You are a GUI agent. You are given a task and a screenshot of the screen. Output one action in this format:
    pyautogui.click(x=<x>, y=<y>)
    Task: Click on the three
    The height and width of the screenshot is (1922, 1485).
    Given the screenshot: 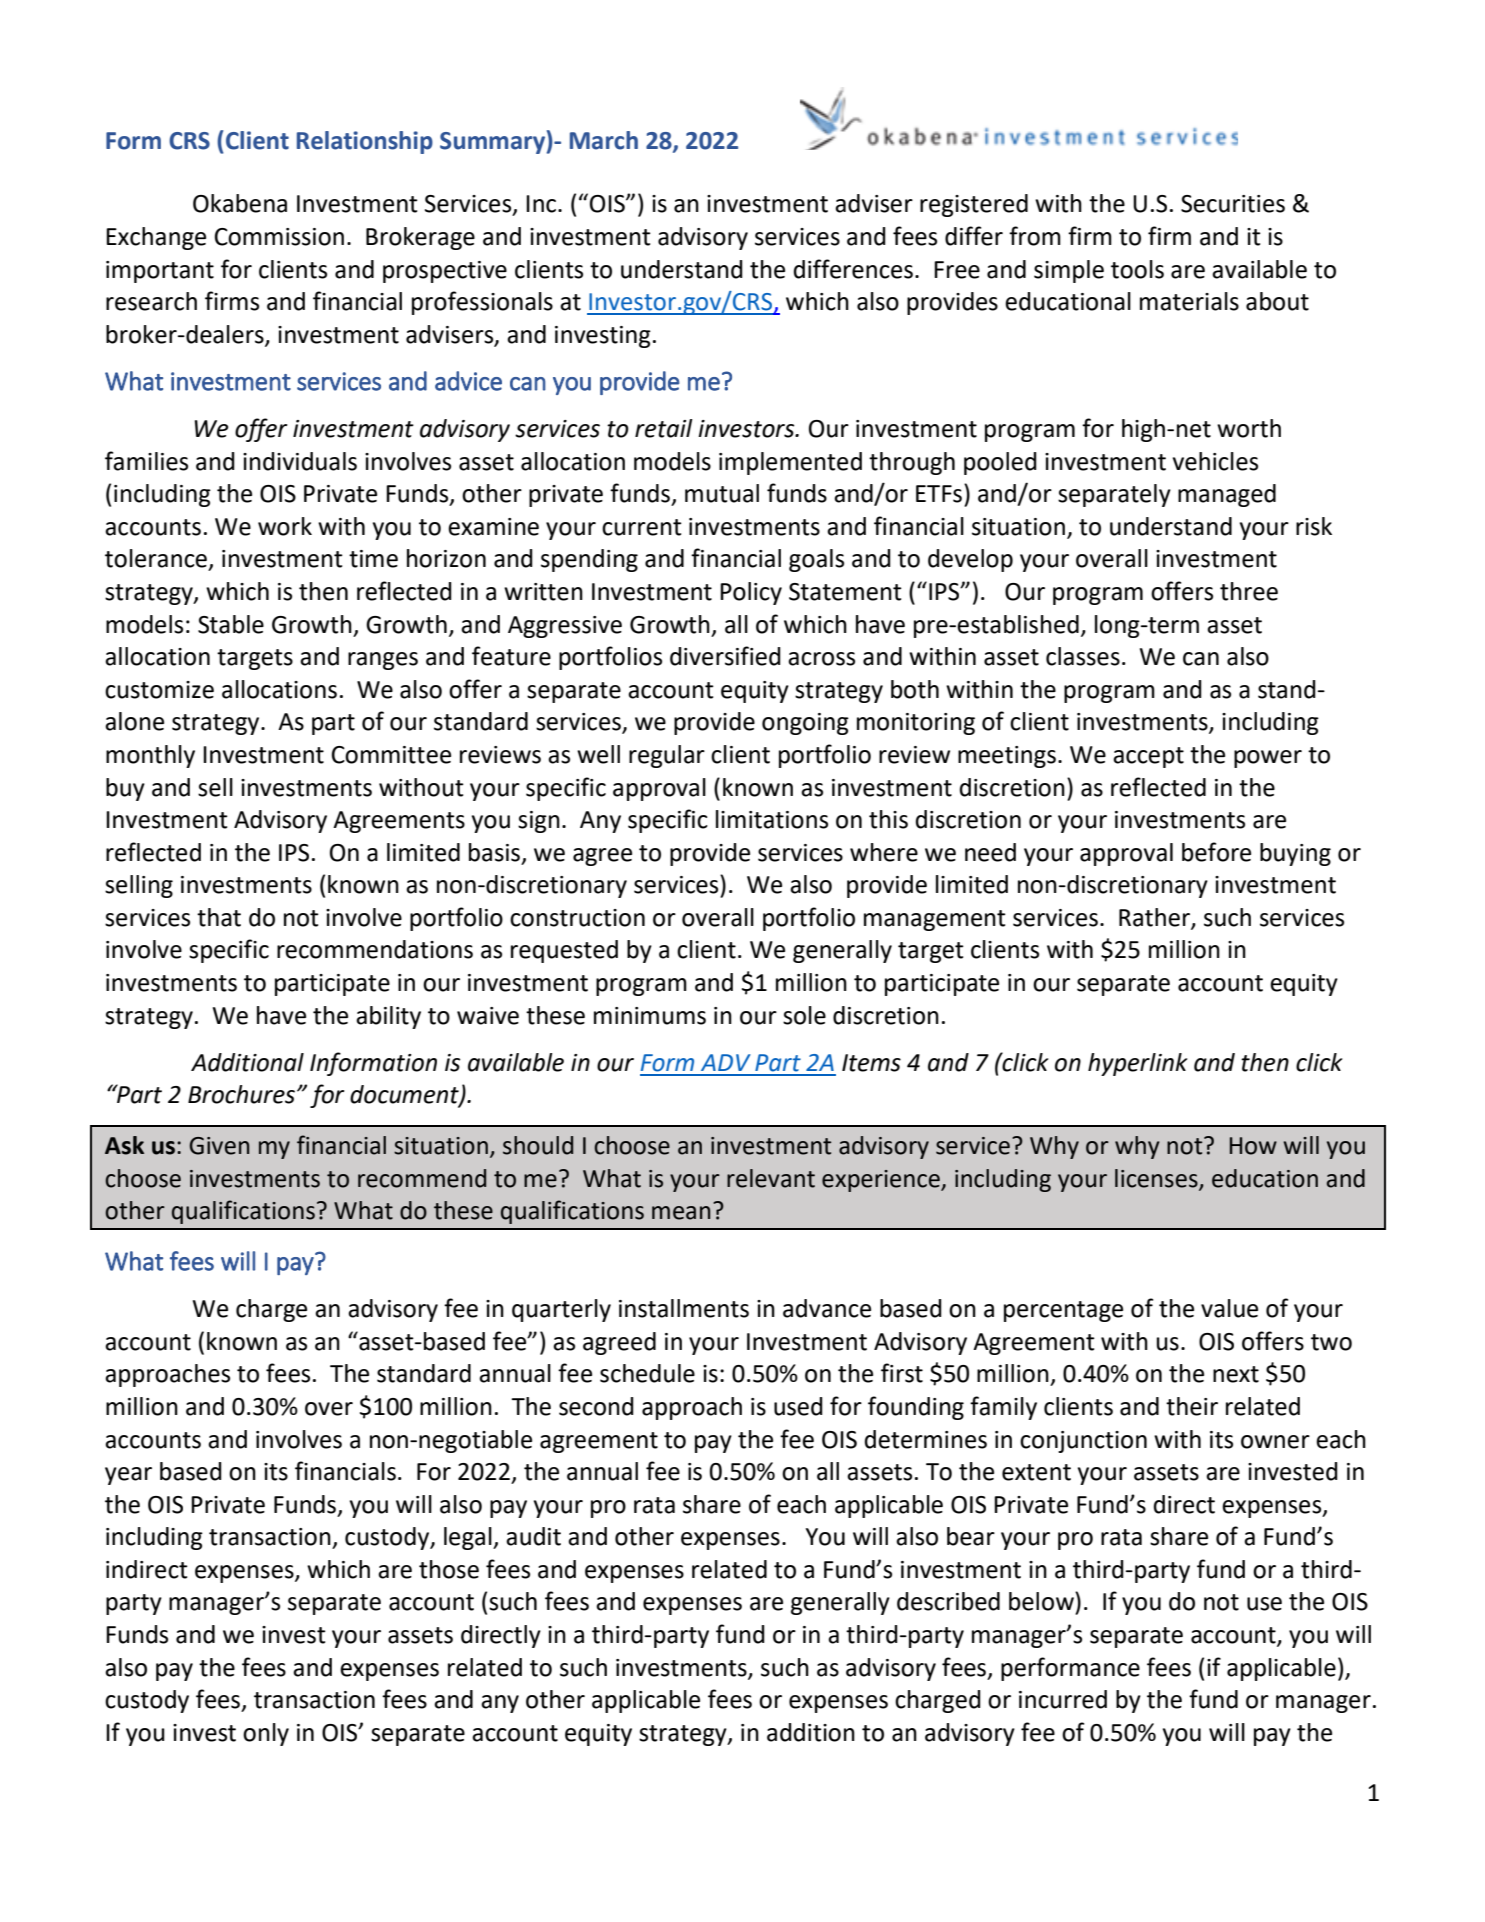 What is the action you would take?
    pyautogui.click(x=1249, y=591)
